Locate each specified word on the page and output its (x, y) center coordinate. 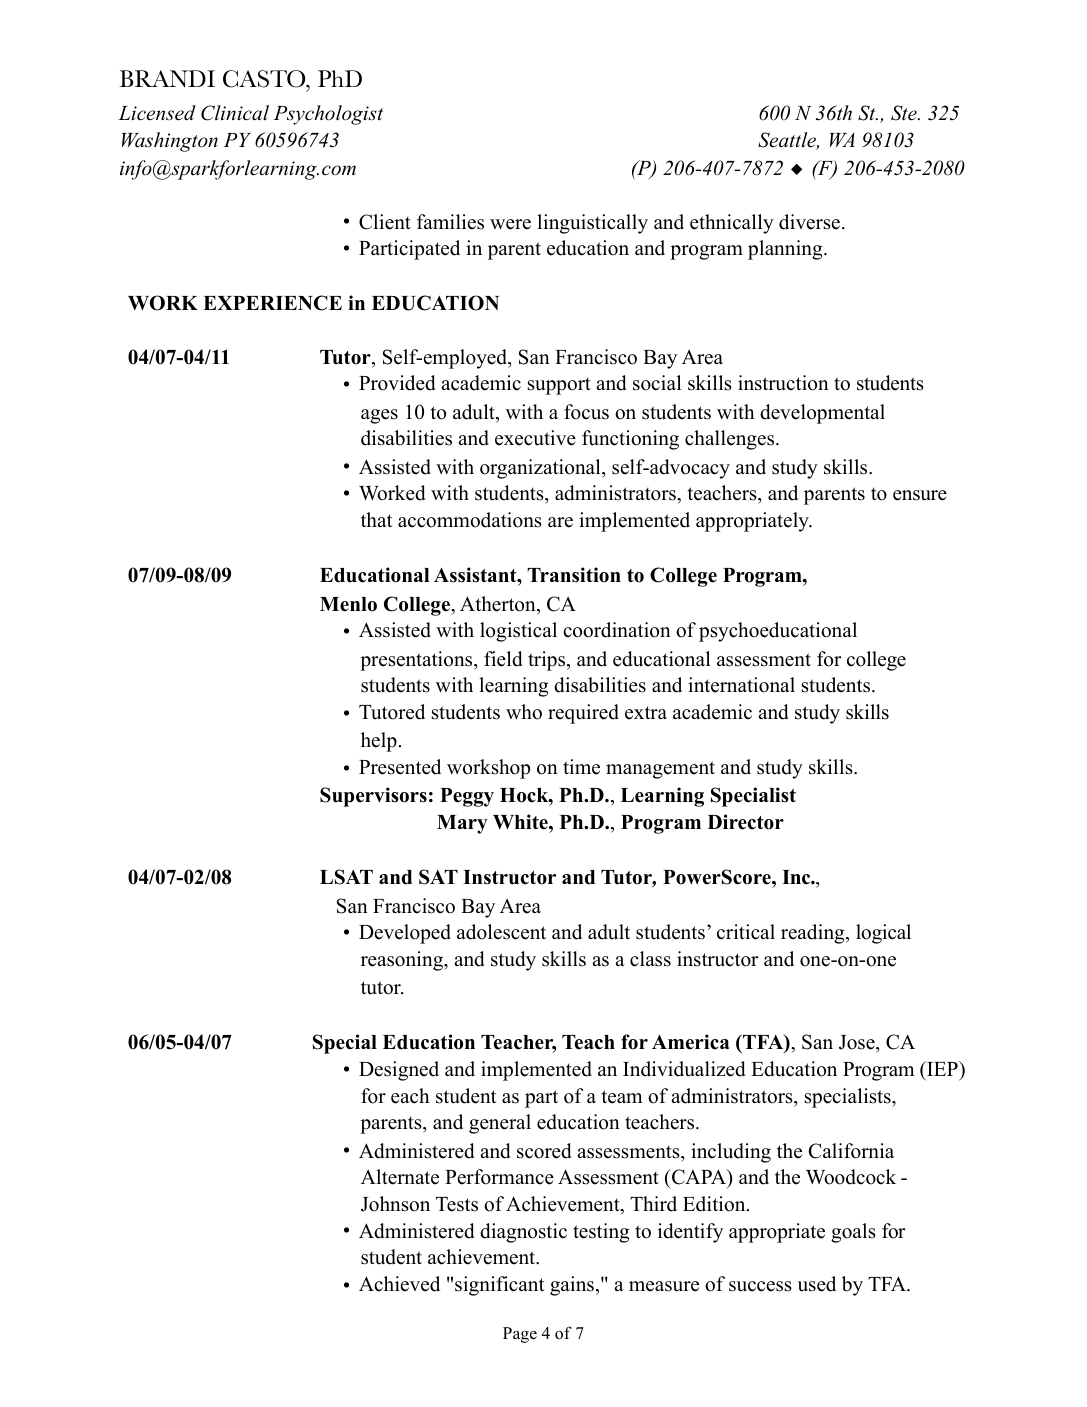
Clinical (235, 113)
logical (883, 934)
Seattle (788, 141)
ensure (920, 495)
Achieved (399, 1284)
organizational (541, 469)
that (377, 519)
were (510, 224)
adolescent (501, 932)
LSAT (346, 877)
